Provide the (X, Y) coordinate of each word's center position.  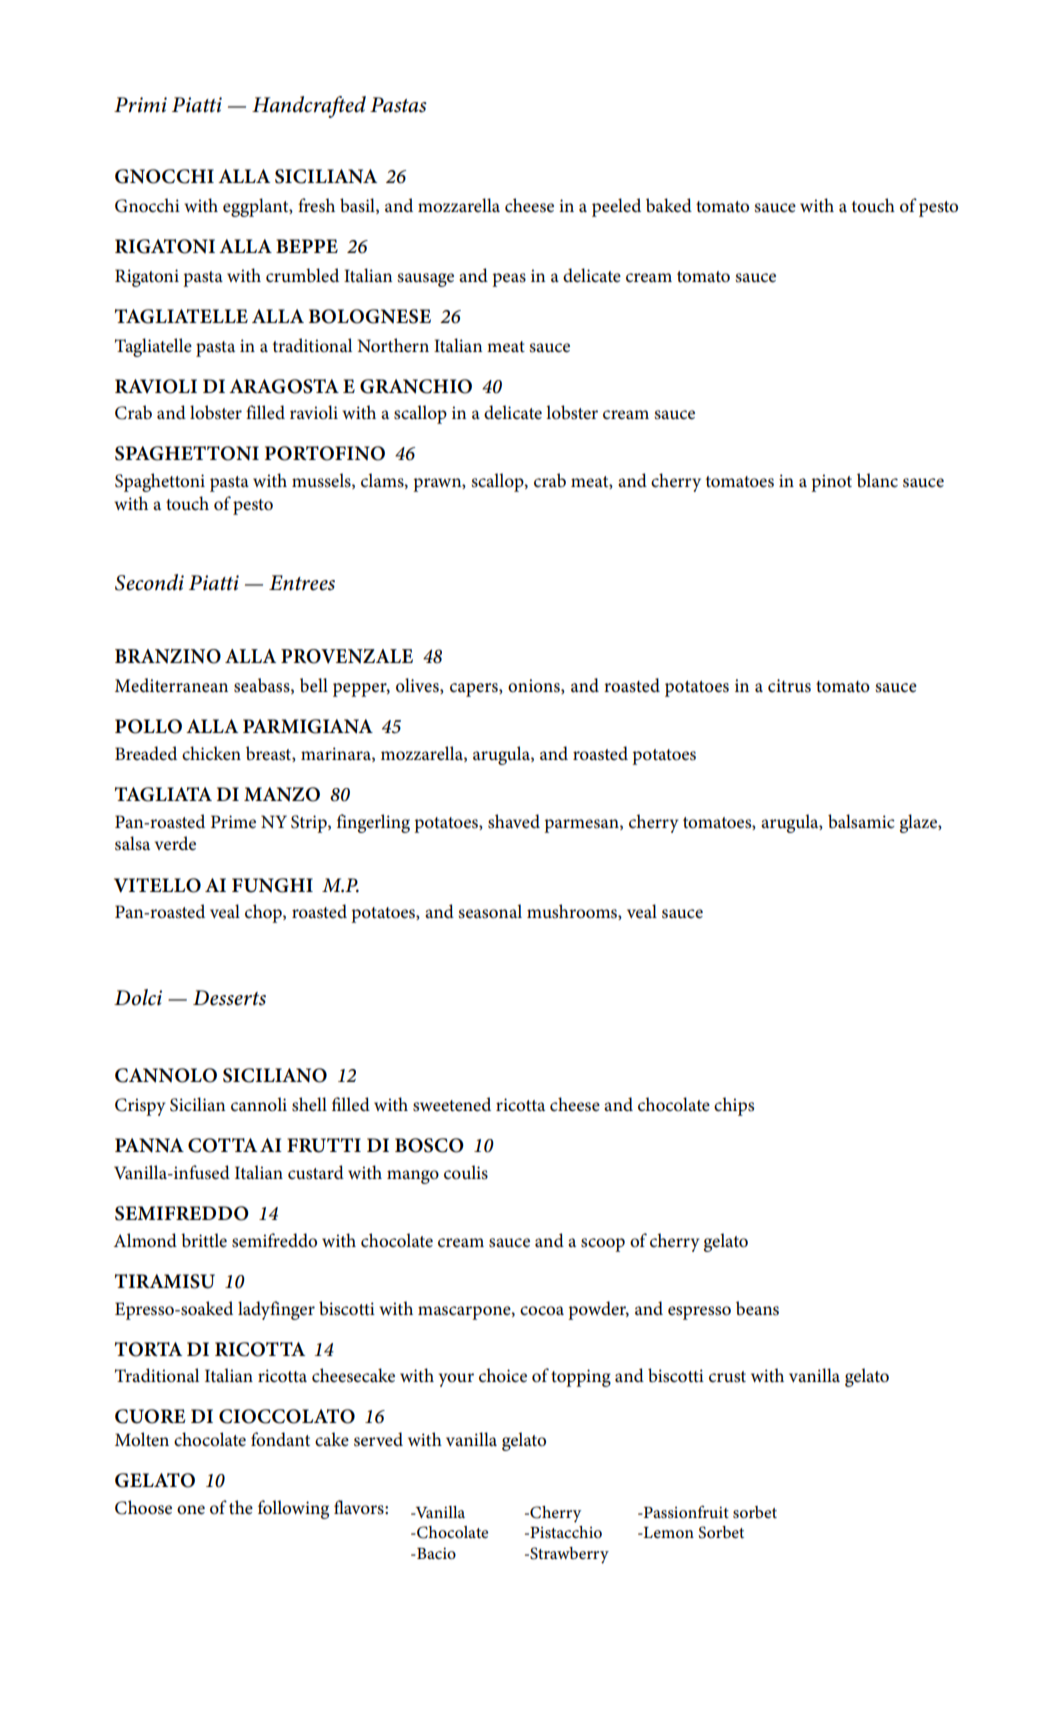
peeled (616, 207)
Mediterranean (171, 685)
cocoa (542, 1311)
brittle (204, 1240)
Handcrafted (309, 107)
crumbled (302, 275)
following (293, 1509)
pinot (831, 483)
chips (734, 1106)
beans (757, 1308)
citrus (789, 686)
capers (475, 690)
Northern (393, 345)
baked (669, 205)
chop (264, 913)
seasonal (490, 911)
